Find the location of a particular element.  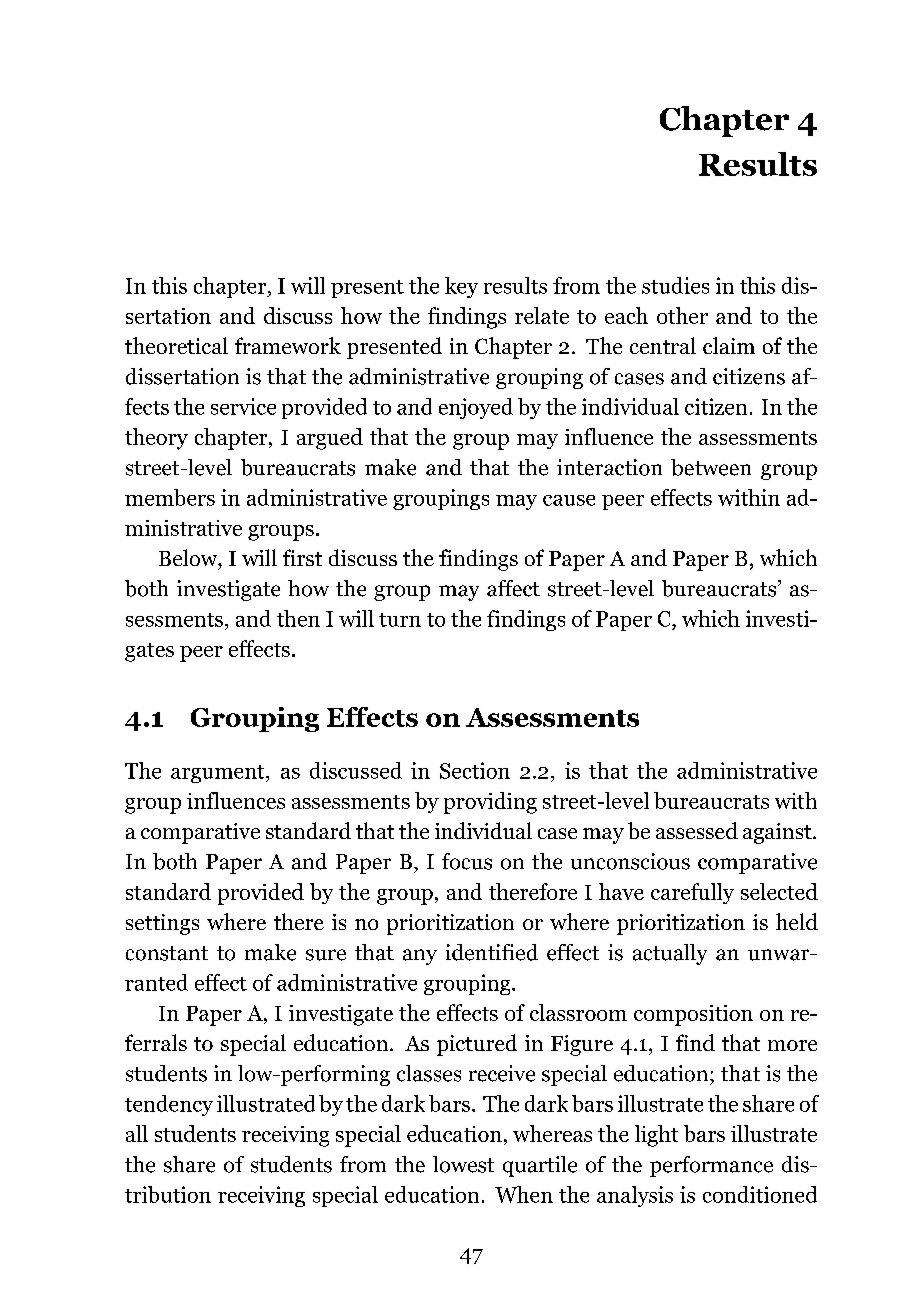

tendency is located at coordinates (169, 1105).
